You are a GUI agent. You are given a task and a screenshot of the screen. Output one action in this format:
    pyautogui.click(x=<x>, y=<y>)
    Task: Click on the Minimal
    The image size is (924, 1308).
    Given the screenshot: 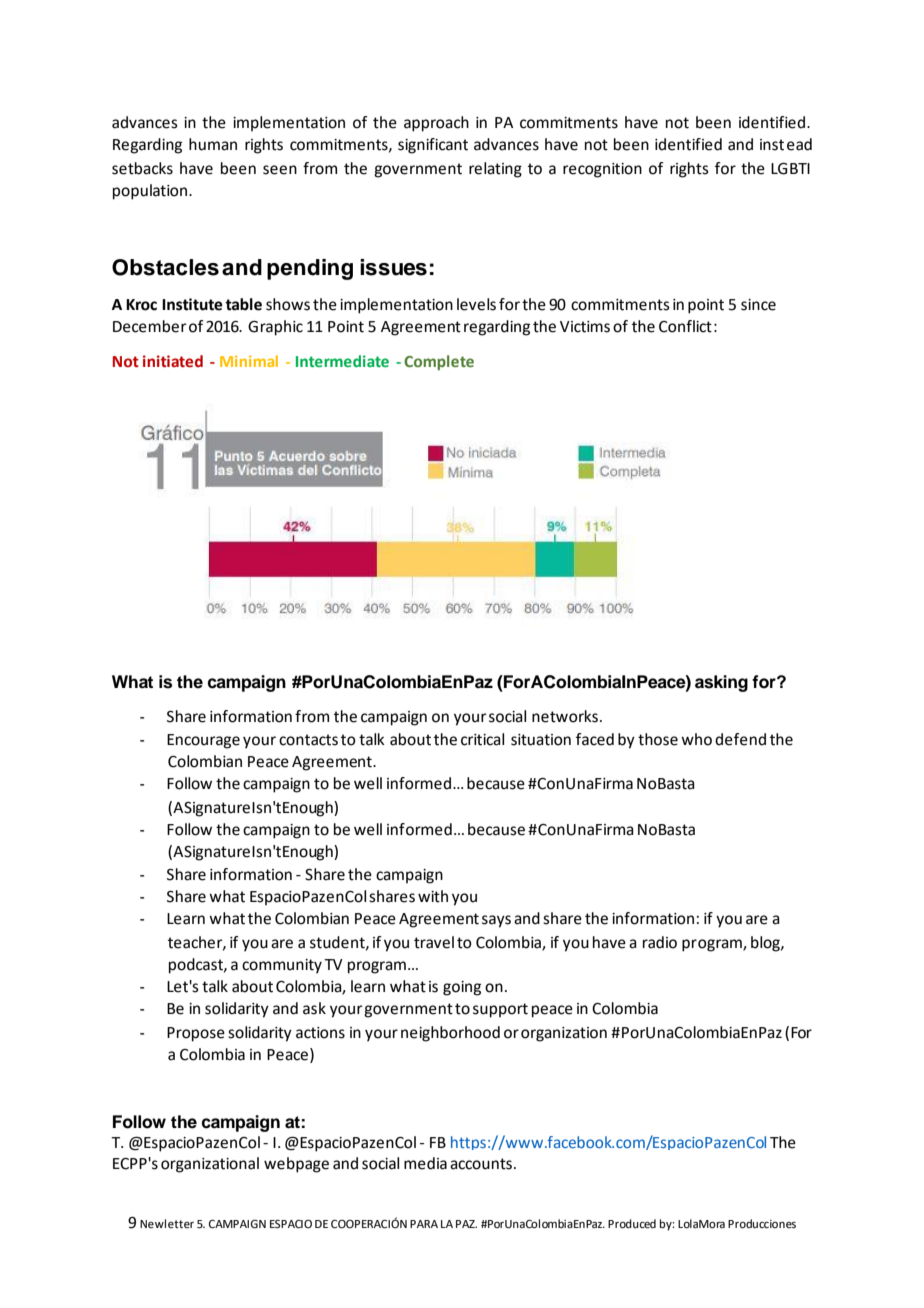 What is the action you would take?
    pyautogui.click(x=249, y=361)
